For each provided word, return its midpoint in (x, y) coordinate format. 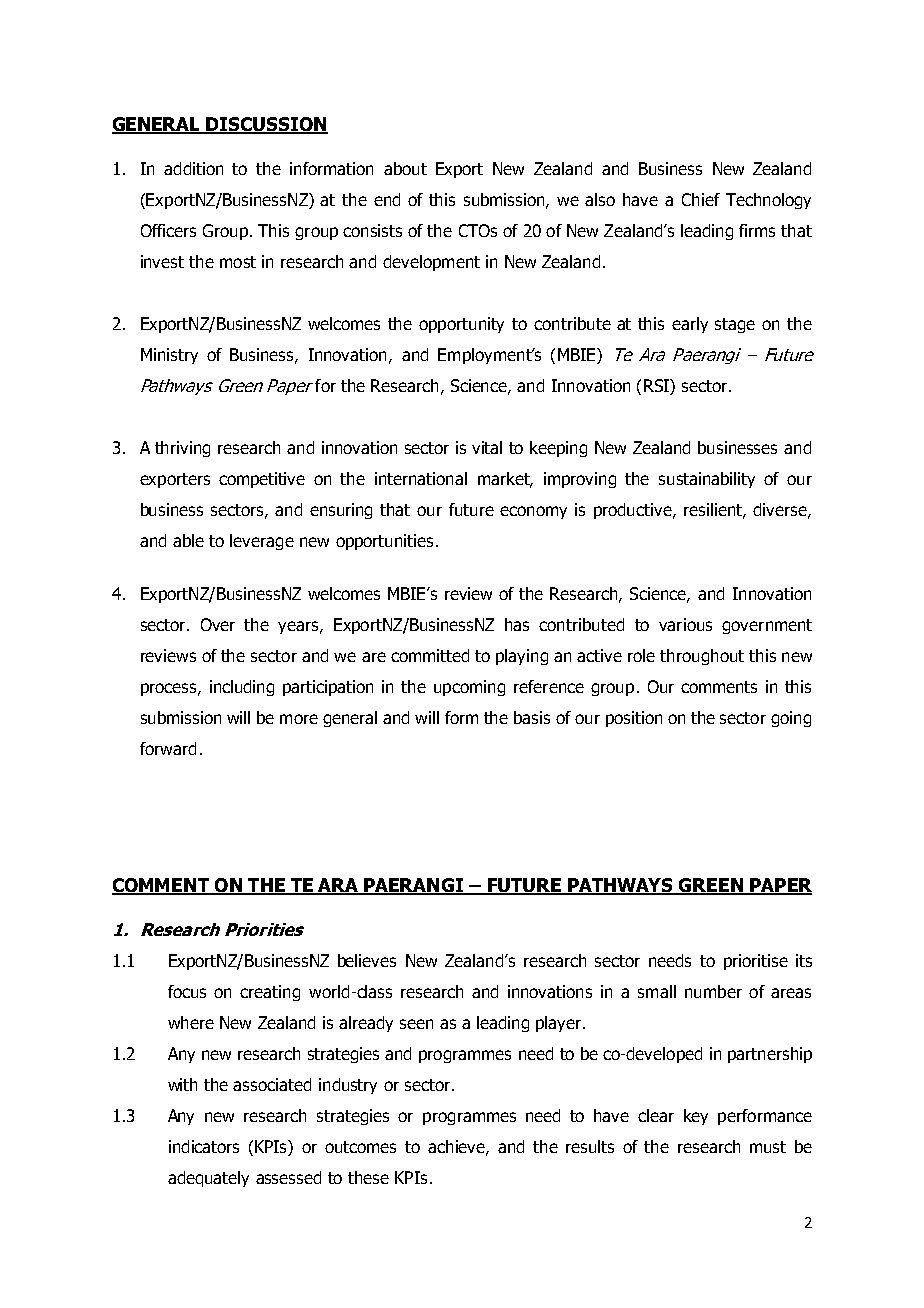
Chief (701, 199)
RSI (657, 385)
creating (270, 993)
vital (487, 447)
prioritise (756, 962)
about (405, 168)
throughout (702, 657)
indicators (204, 1146)
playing (522, 657)
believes (367, 960)
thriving (182, 449)
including (242, 688)
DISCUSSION (266, 125)
